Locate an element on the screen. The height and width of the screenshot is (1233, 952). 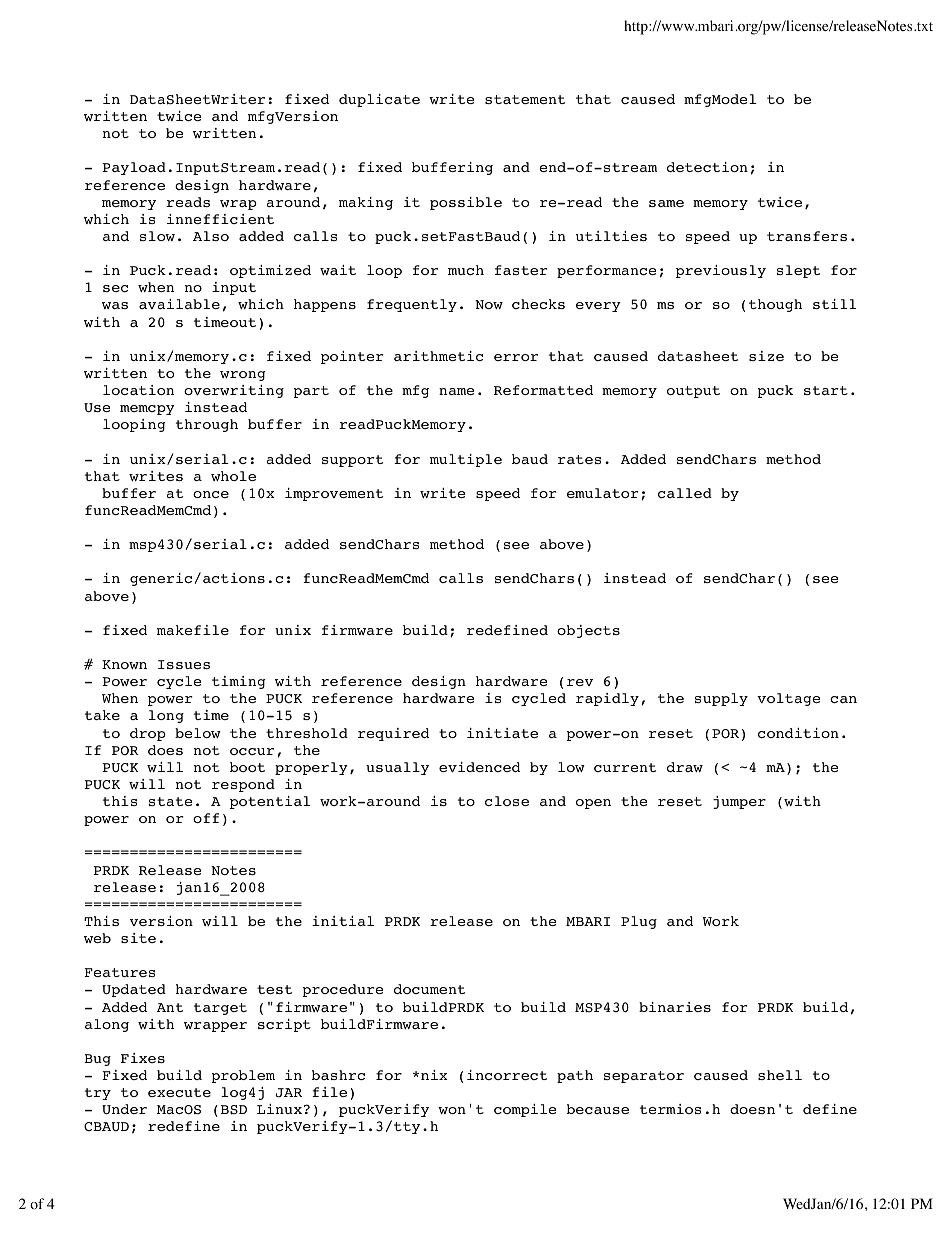
called is located at coordinates (685, 493).
